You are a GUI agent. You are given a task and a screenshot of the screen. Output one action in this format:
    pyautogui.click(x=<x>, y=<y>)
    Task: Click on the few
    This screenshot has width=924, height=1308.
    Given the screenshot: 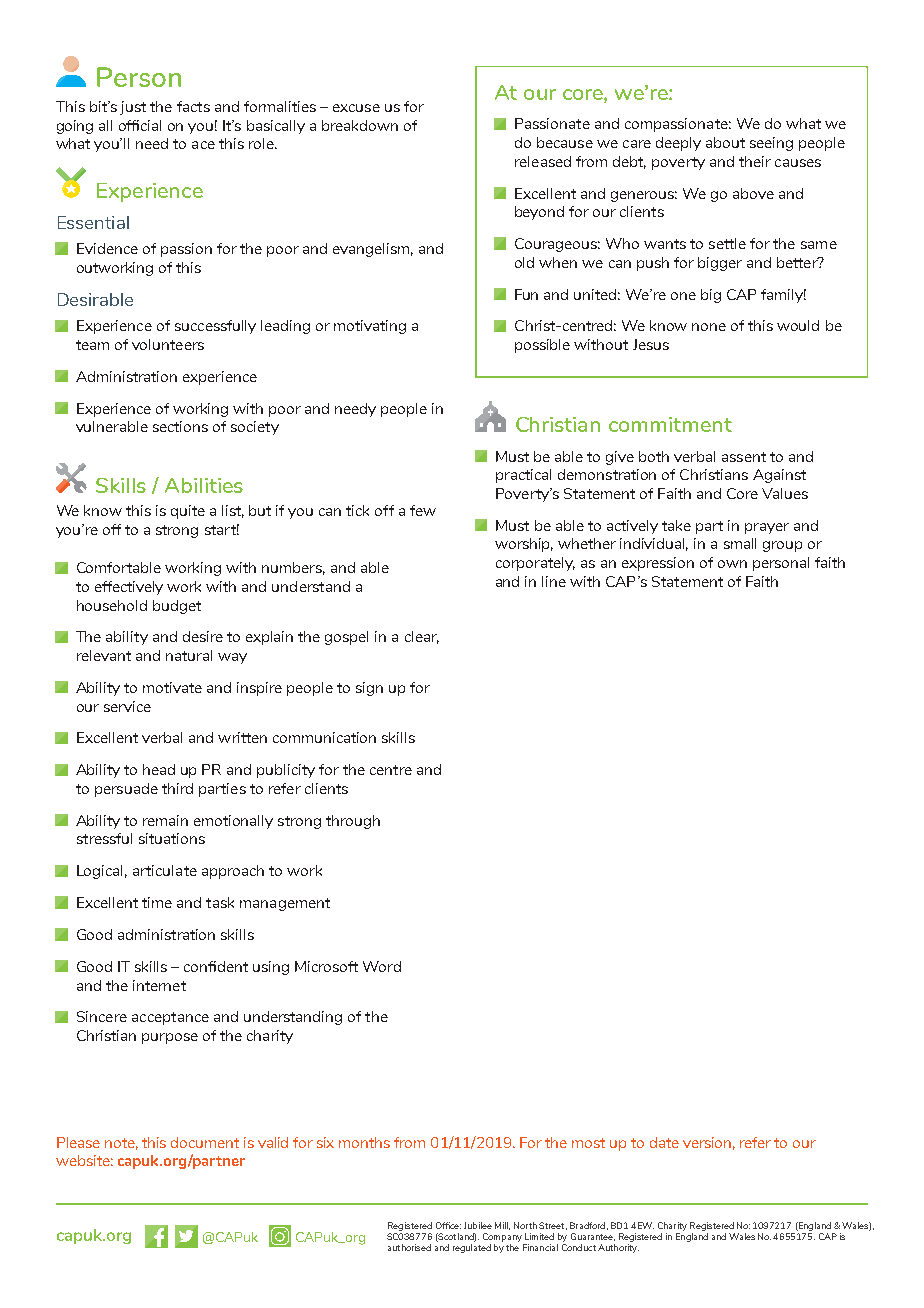 What is the action you would take?
    pyautogui.click(x=423, y=510)
